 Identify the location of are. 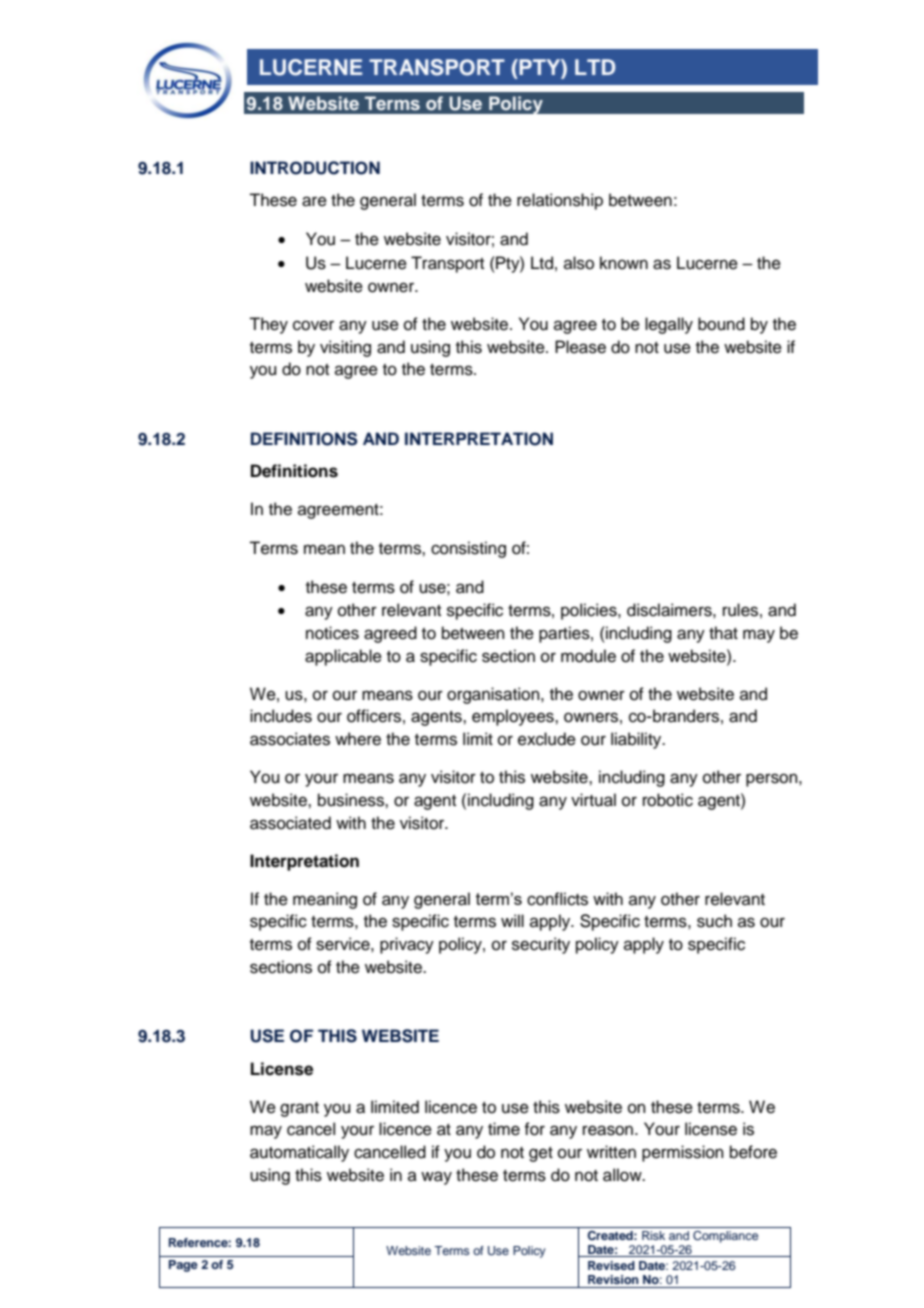
(314, 201).
